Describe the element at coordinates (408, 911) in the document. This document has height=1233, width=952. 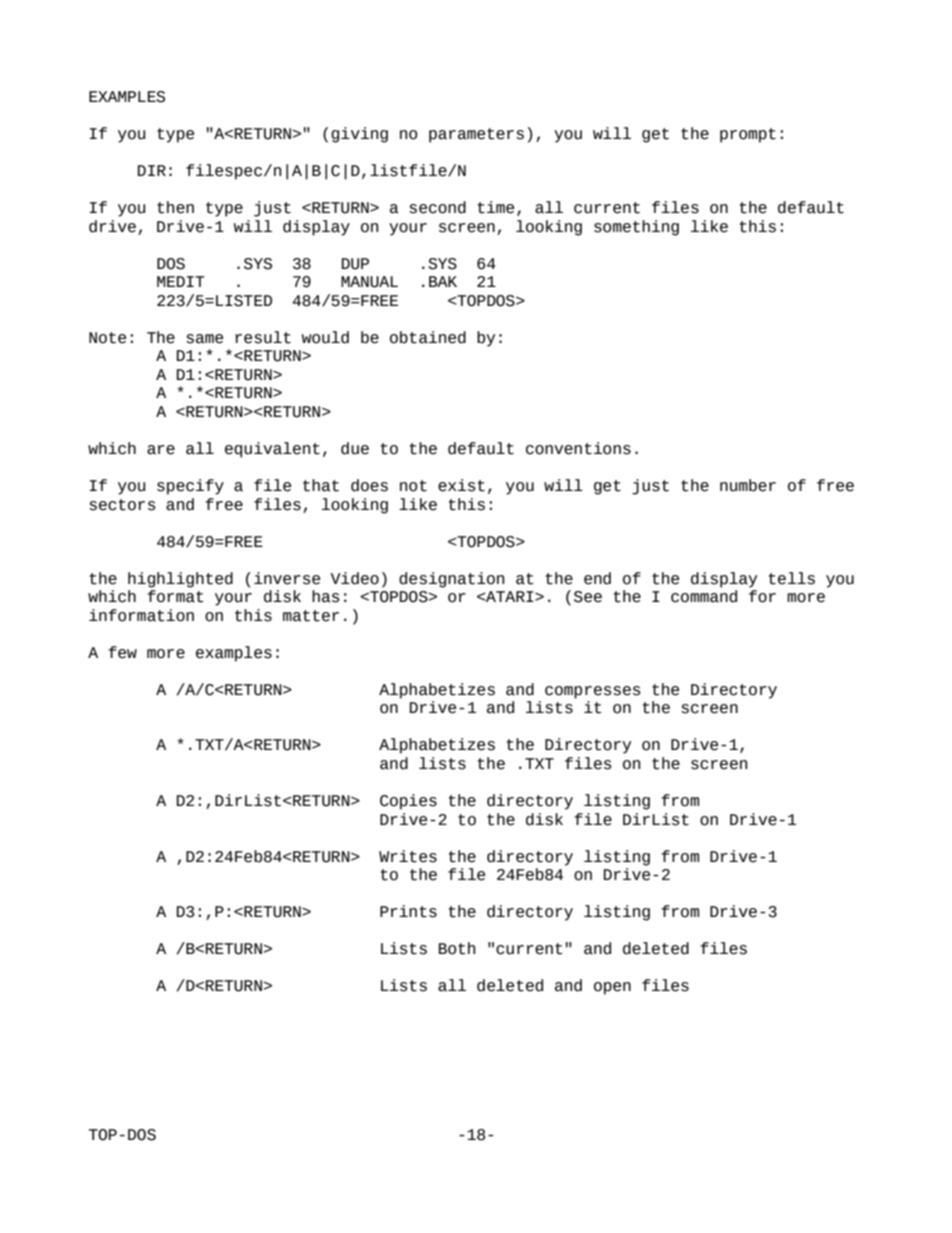
I see `Prints` at that location.
